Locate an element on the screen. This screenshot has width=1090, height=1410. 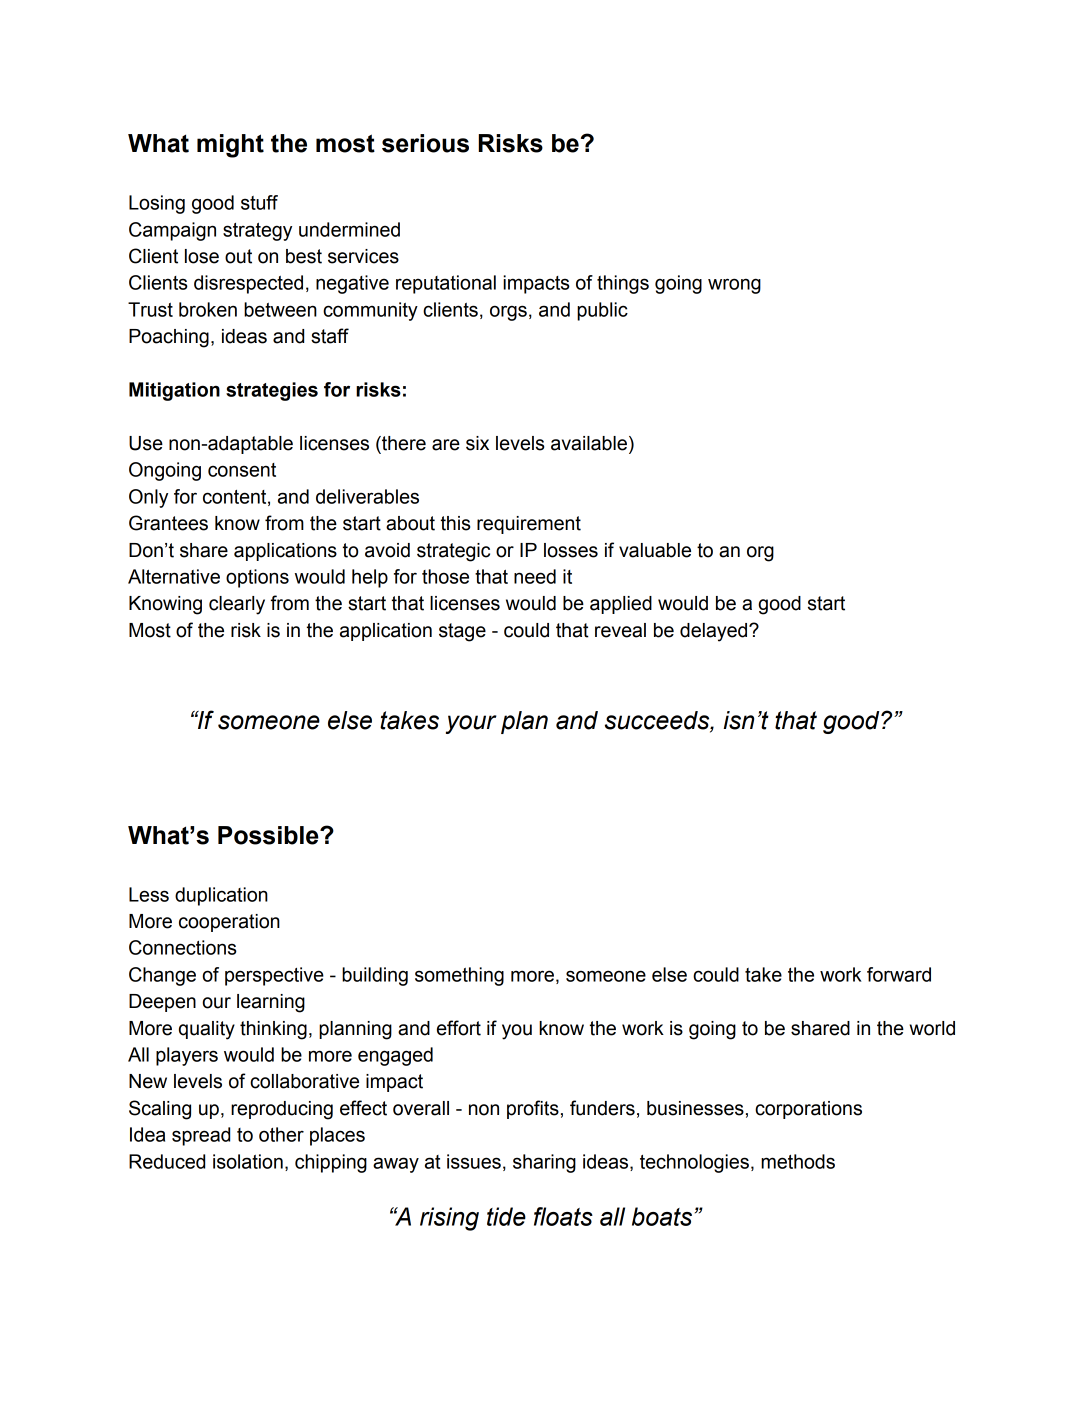
delayed is located at coordinates (715, 632).
